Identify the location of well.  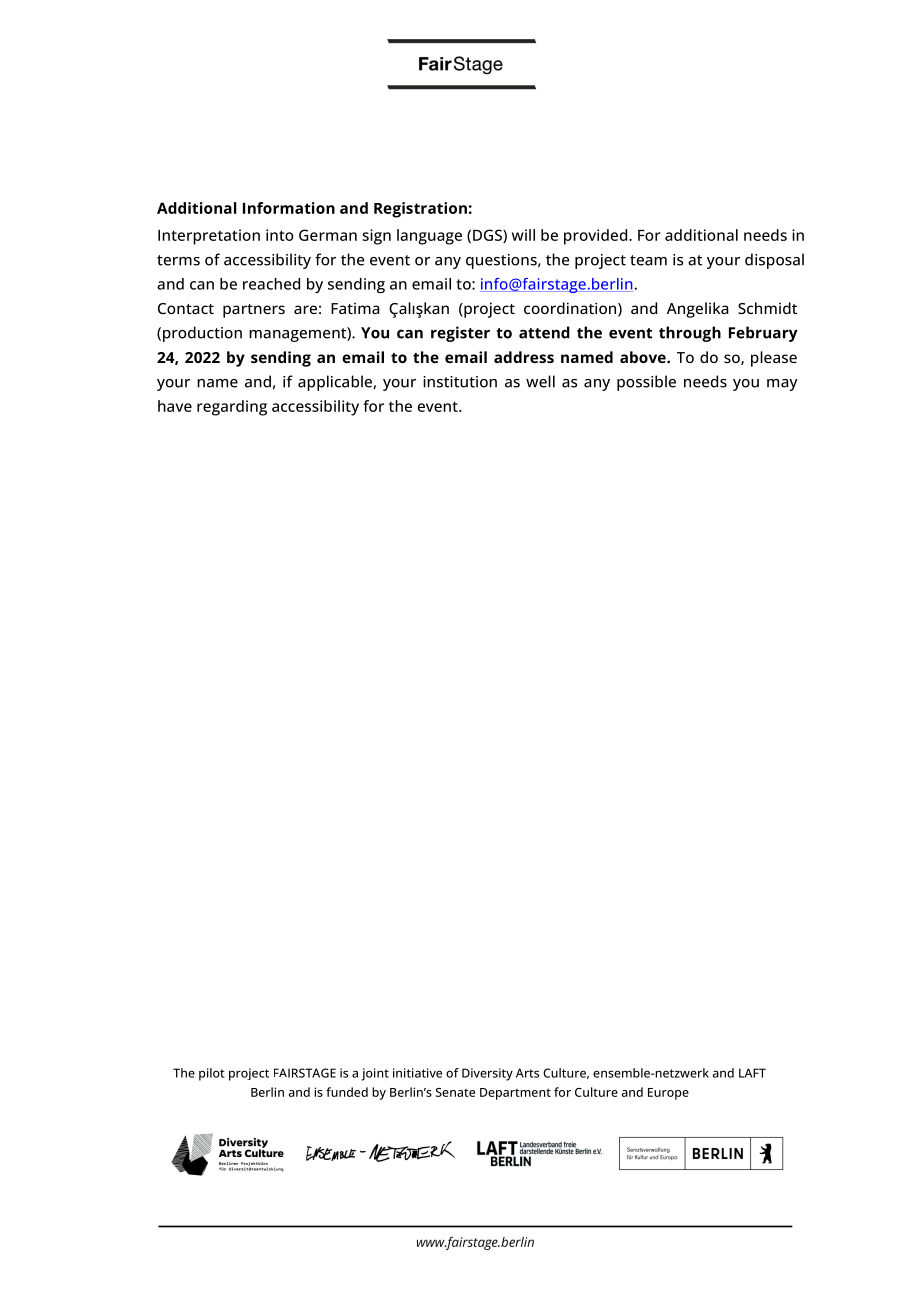
(540, 381).
